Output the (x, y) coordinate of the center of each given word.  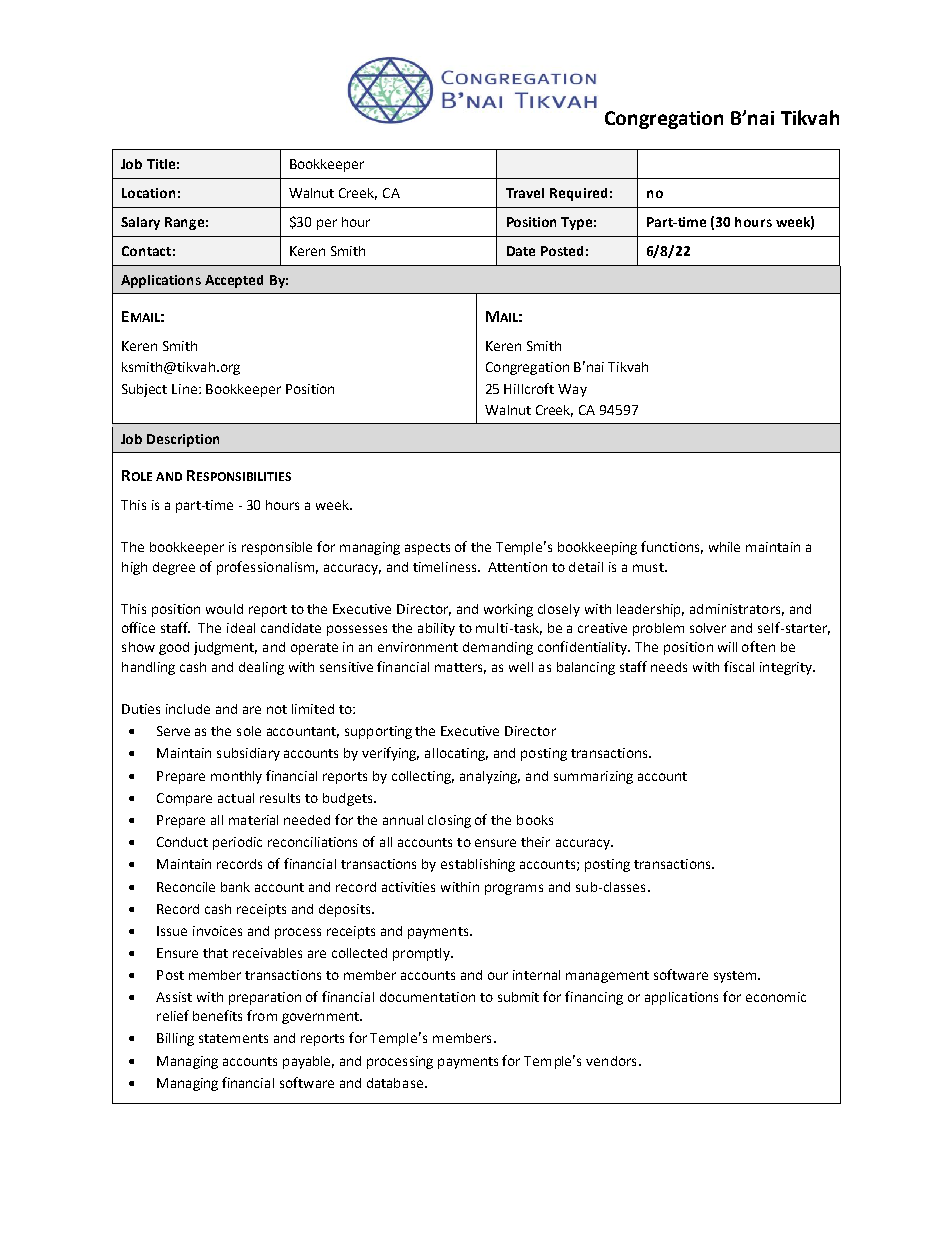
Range (184, 223)
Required (578, 194)
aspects (427, 549)
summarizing (593, 777)
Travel (525, 193)
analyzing (490, 777)
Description (183, 440)
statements (233, 1038)
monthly (236, 777)
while (724, 547)
